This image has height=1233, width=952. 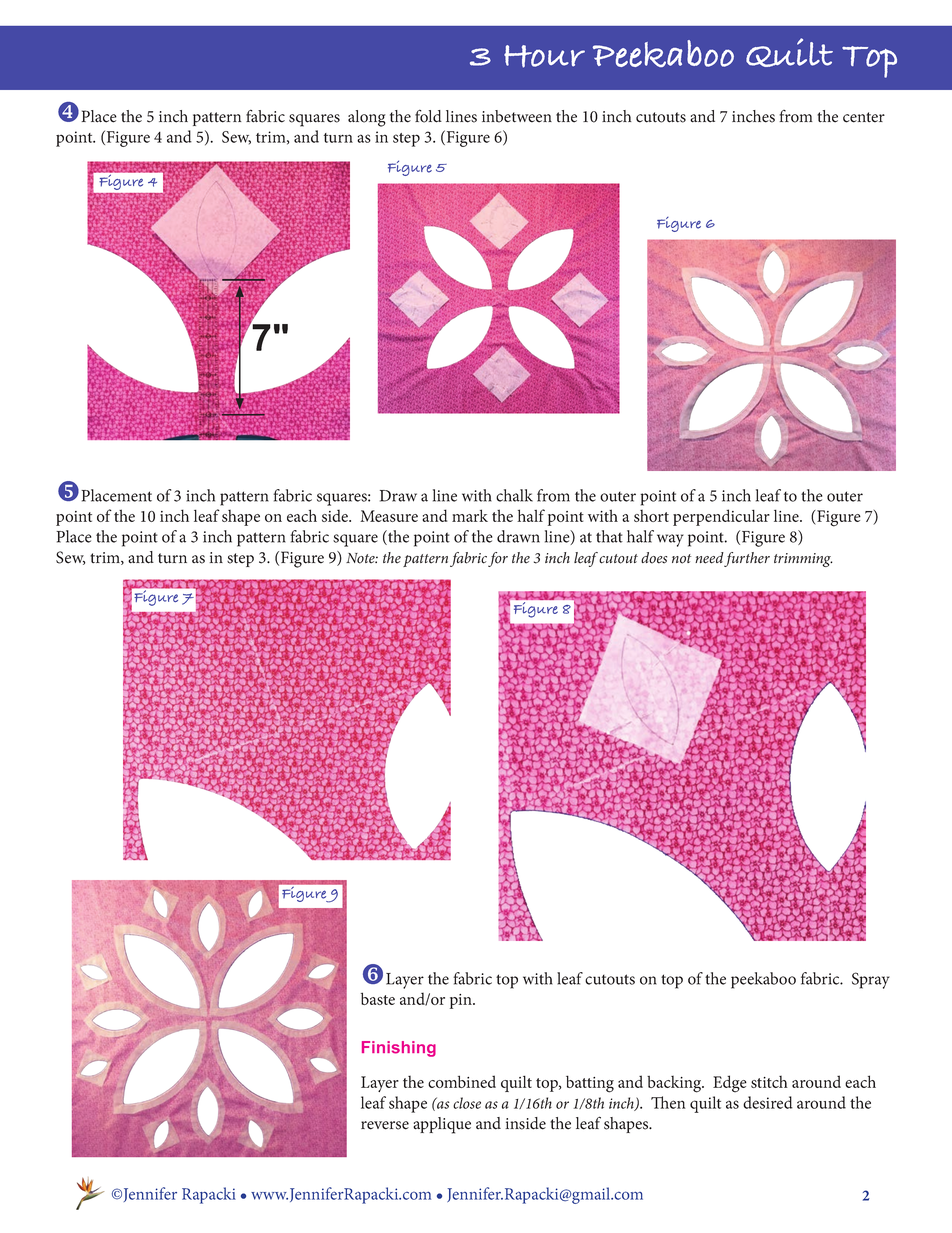 What do you see at coordinates (746, 559) in the image?
I see `further` at bounding box center [746, 559].
